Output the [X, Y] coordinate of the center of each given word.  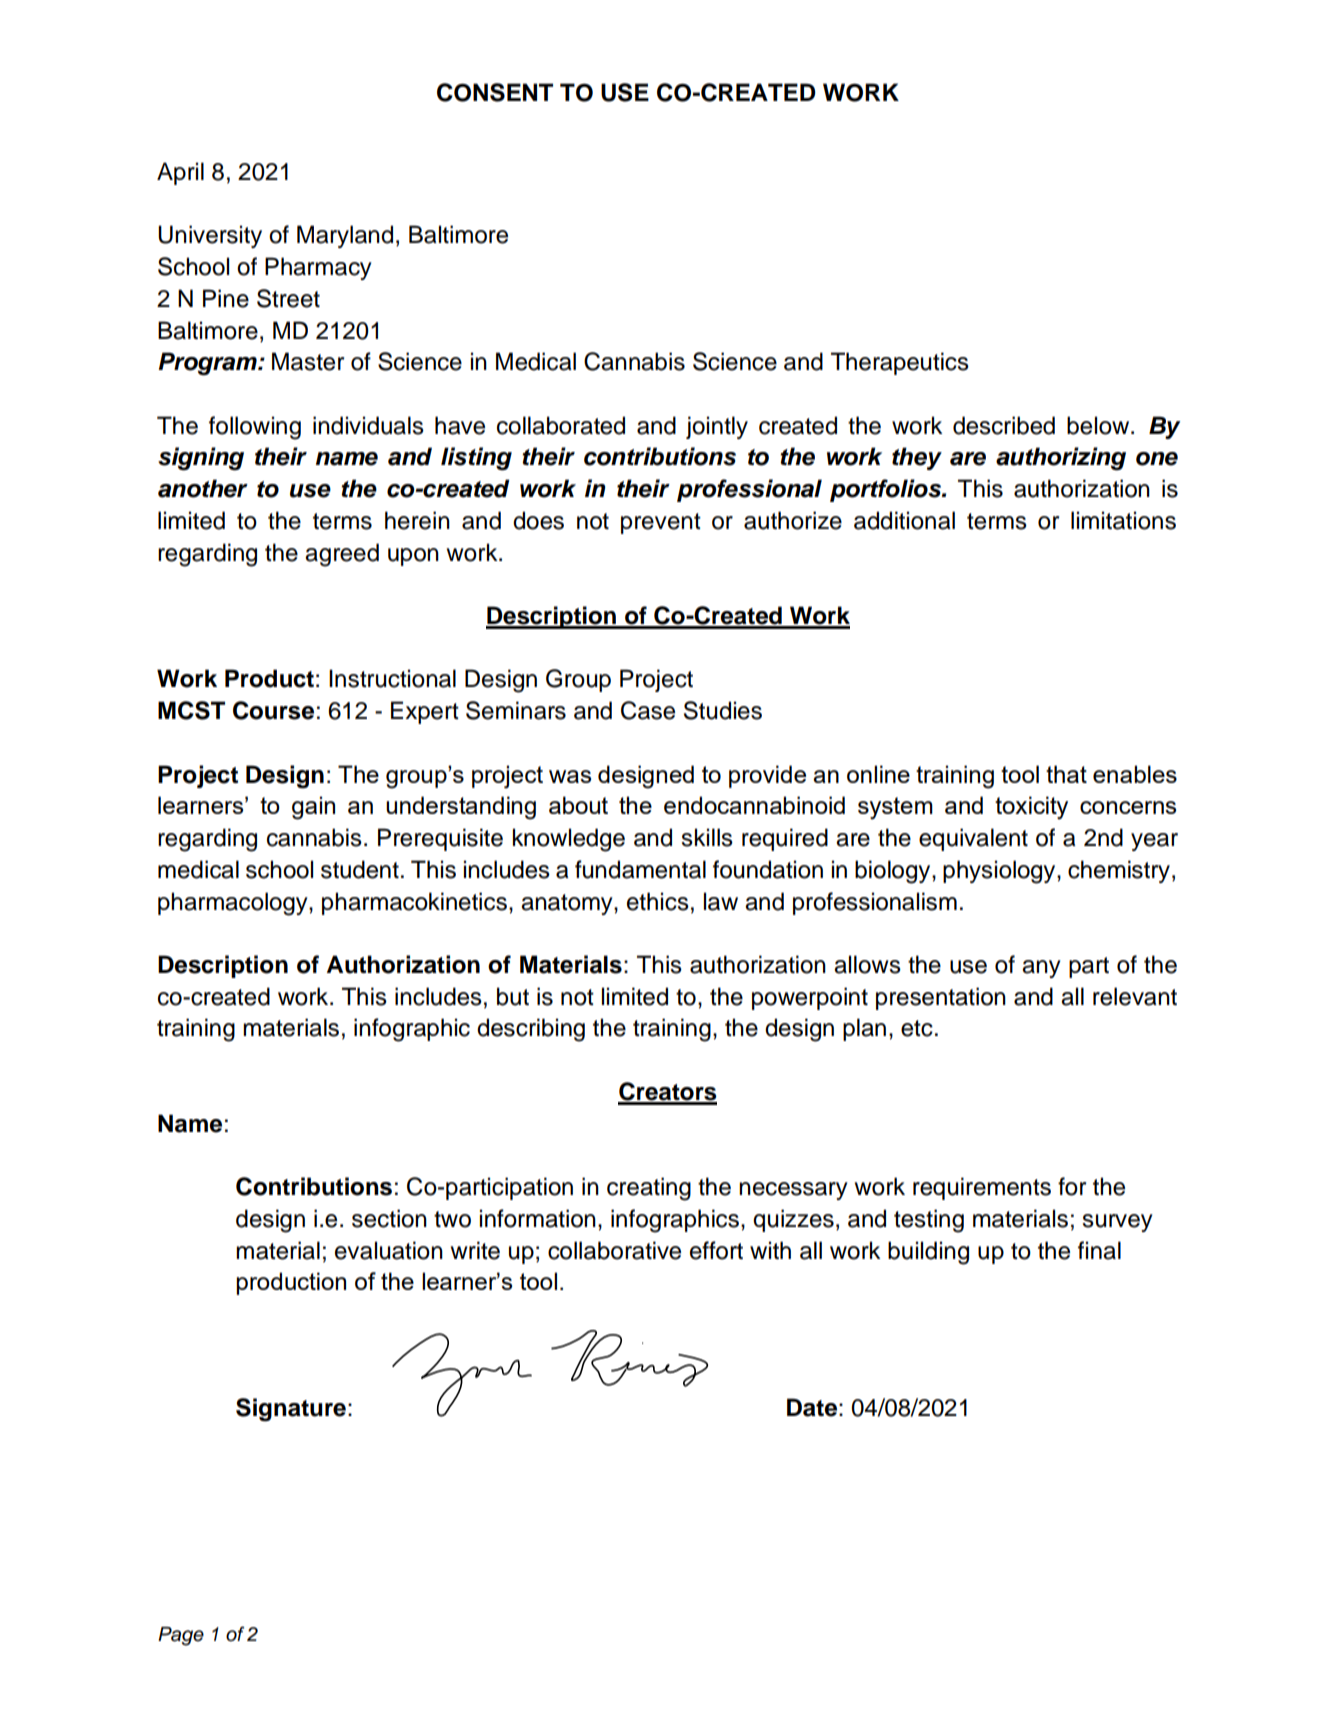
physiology [1000, 872]
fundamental [640, 869]
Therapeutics [900, 363]
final [1099, 1250]
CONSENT [495, 92]
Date [812, 1407]
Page [181, 1636]
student [360, 869]
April [180, 173]
